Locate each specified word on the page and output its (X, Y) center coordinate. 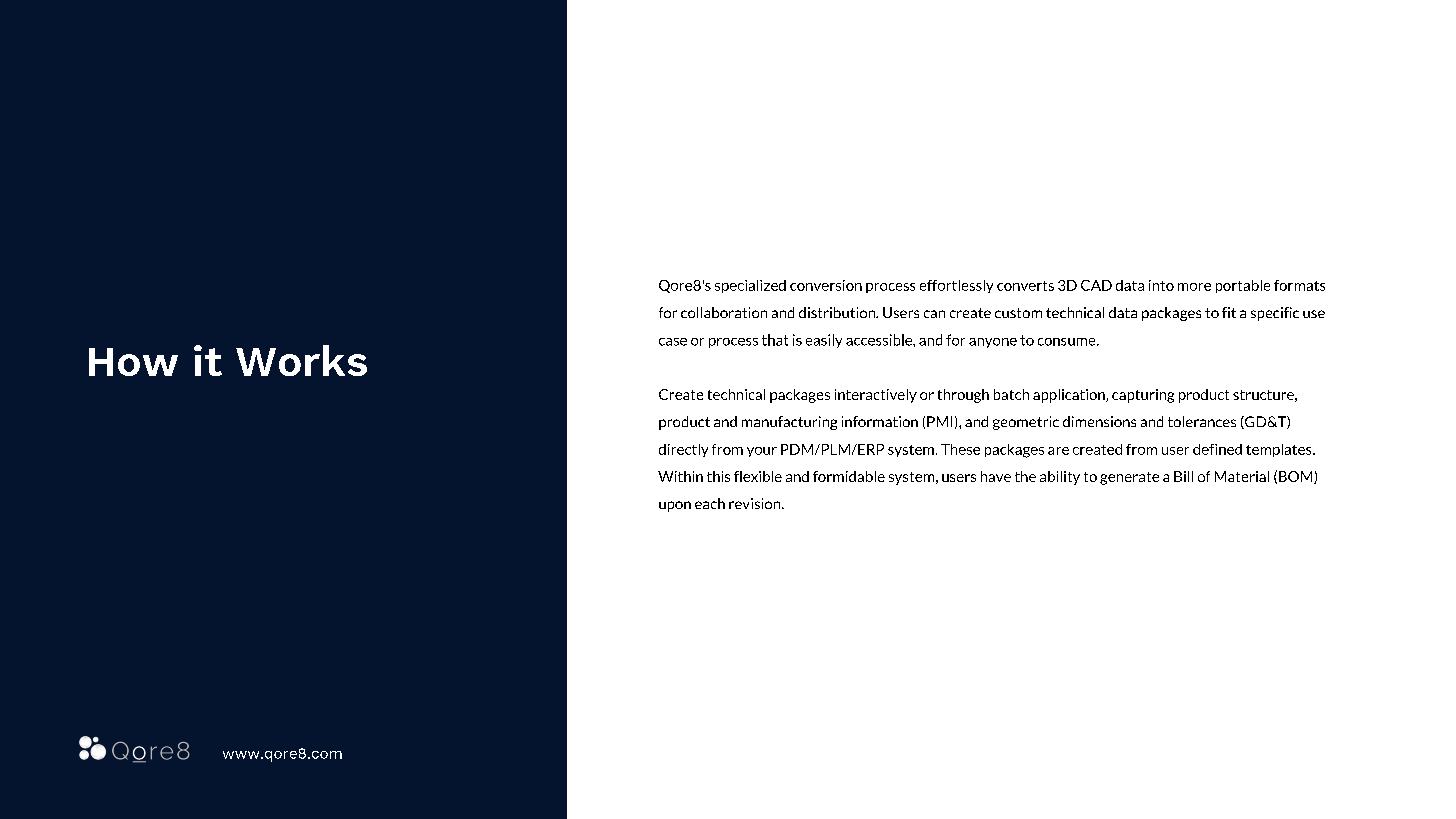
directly (683, 450)
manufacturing (789, 423)
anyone (993, 343)
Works (301, 360)
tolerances (1202, 421)
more (1194, 287)
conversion (826, 285)
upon (675, 506)
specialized (750, 286)
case (673, 342)
